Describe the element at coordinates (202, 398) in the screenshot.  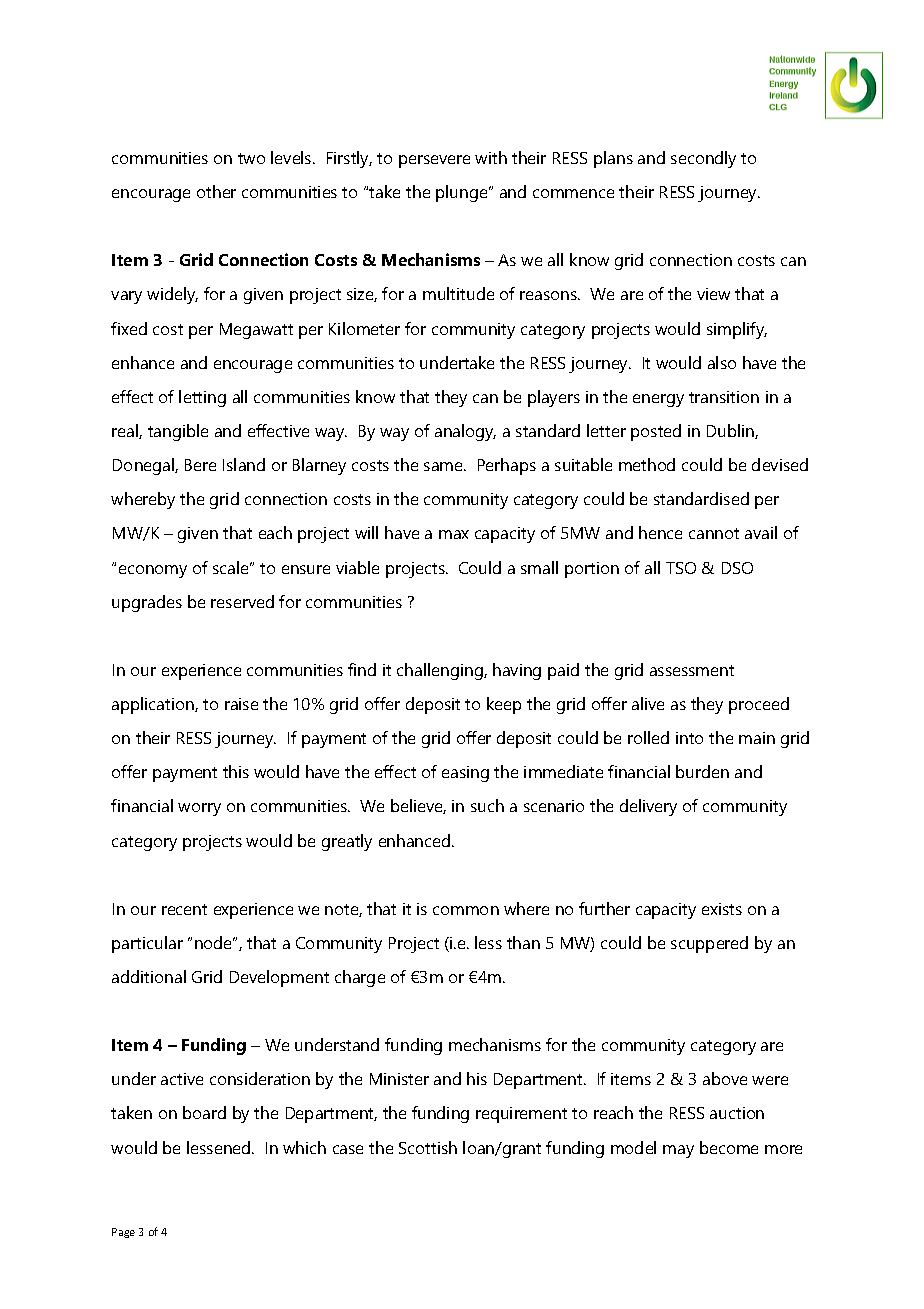
I see `letting` at that location.
